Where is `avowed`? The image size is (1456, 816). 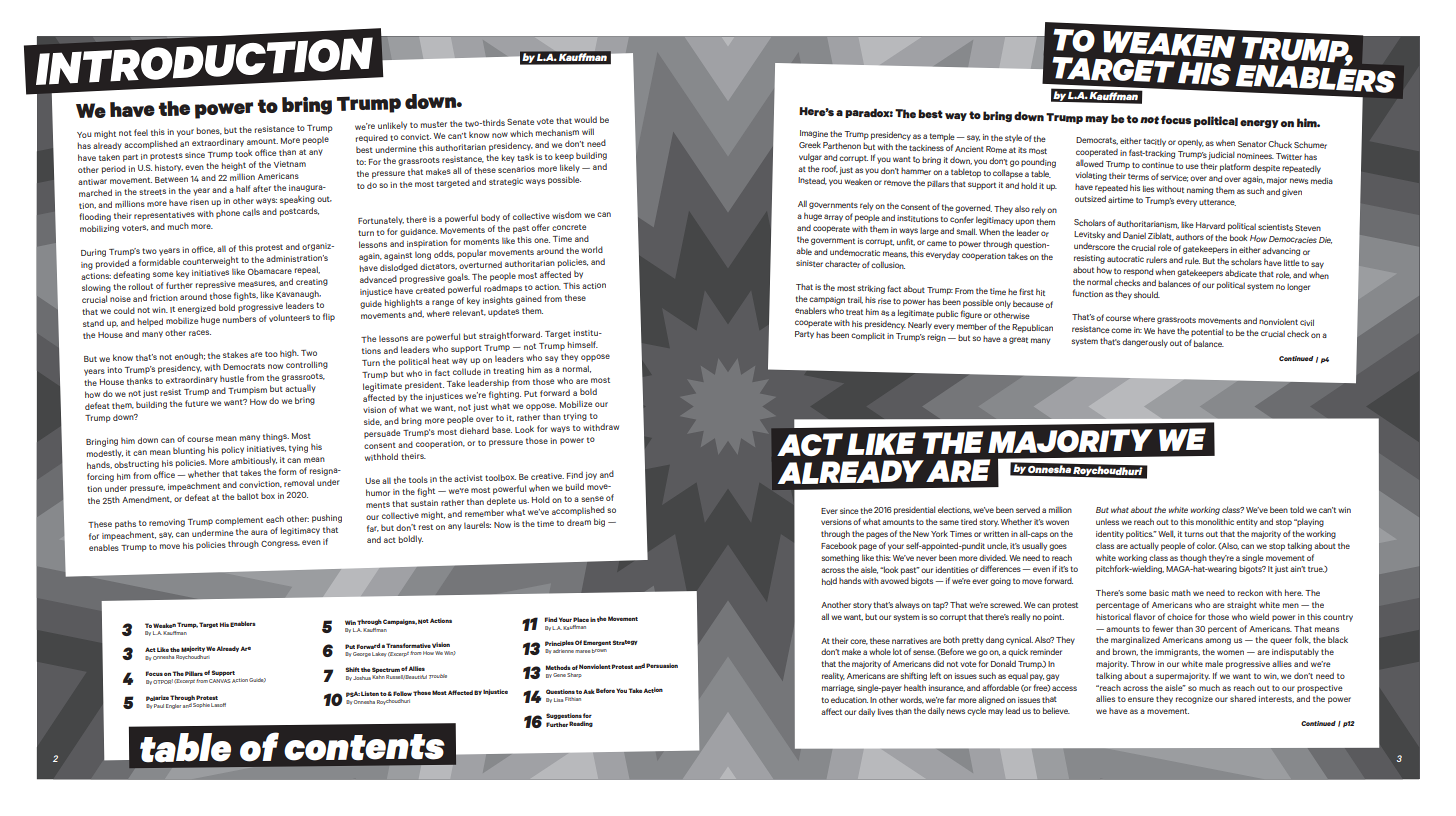 avowed is located at coordinates (894, 581).
